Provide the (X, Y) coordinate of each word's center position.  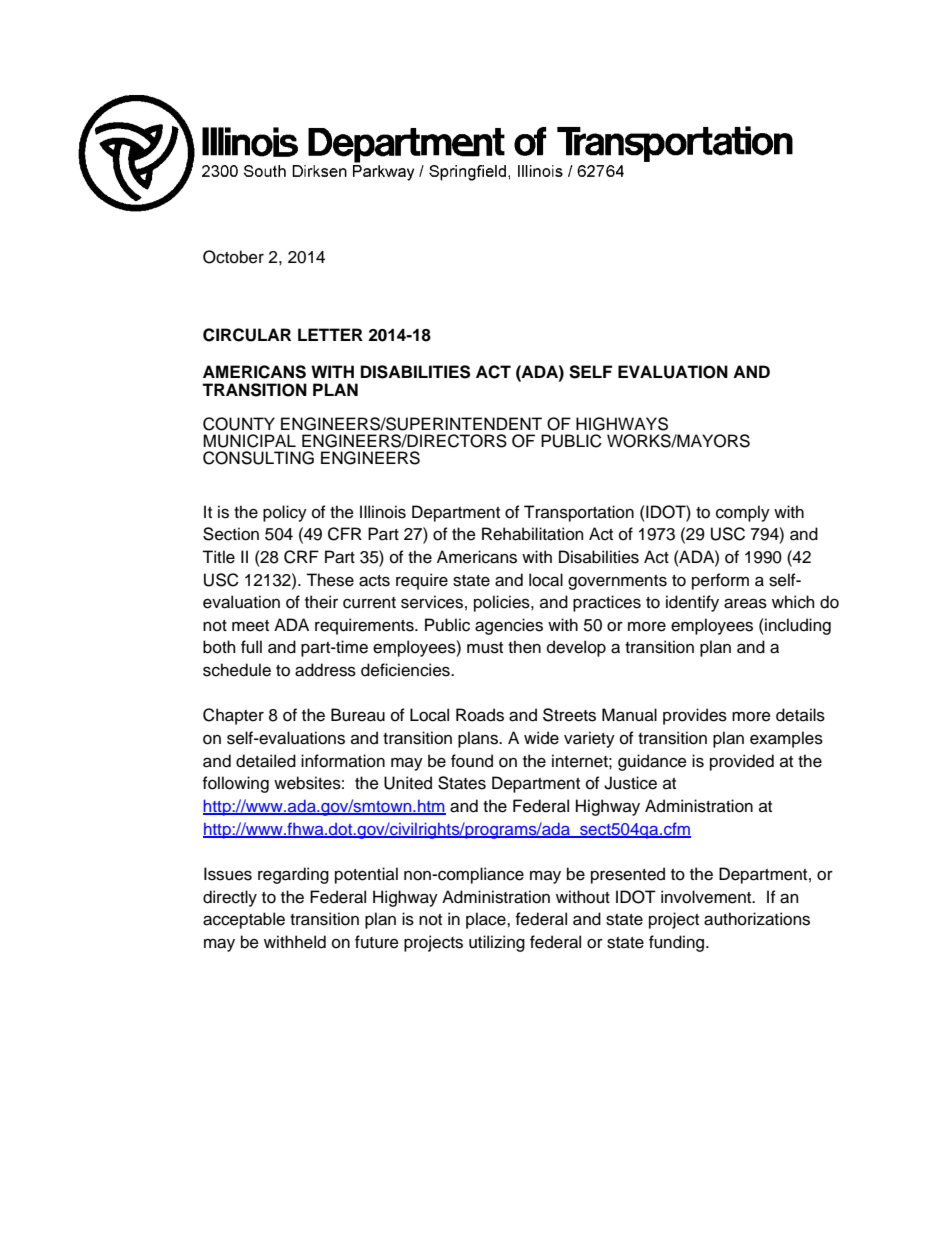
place (487, 920)
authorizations (757, 919)
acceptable (244, 920)
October (233, 257)
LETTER (330, 334)
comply (743, 513)
